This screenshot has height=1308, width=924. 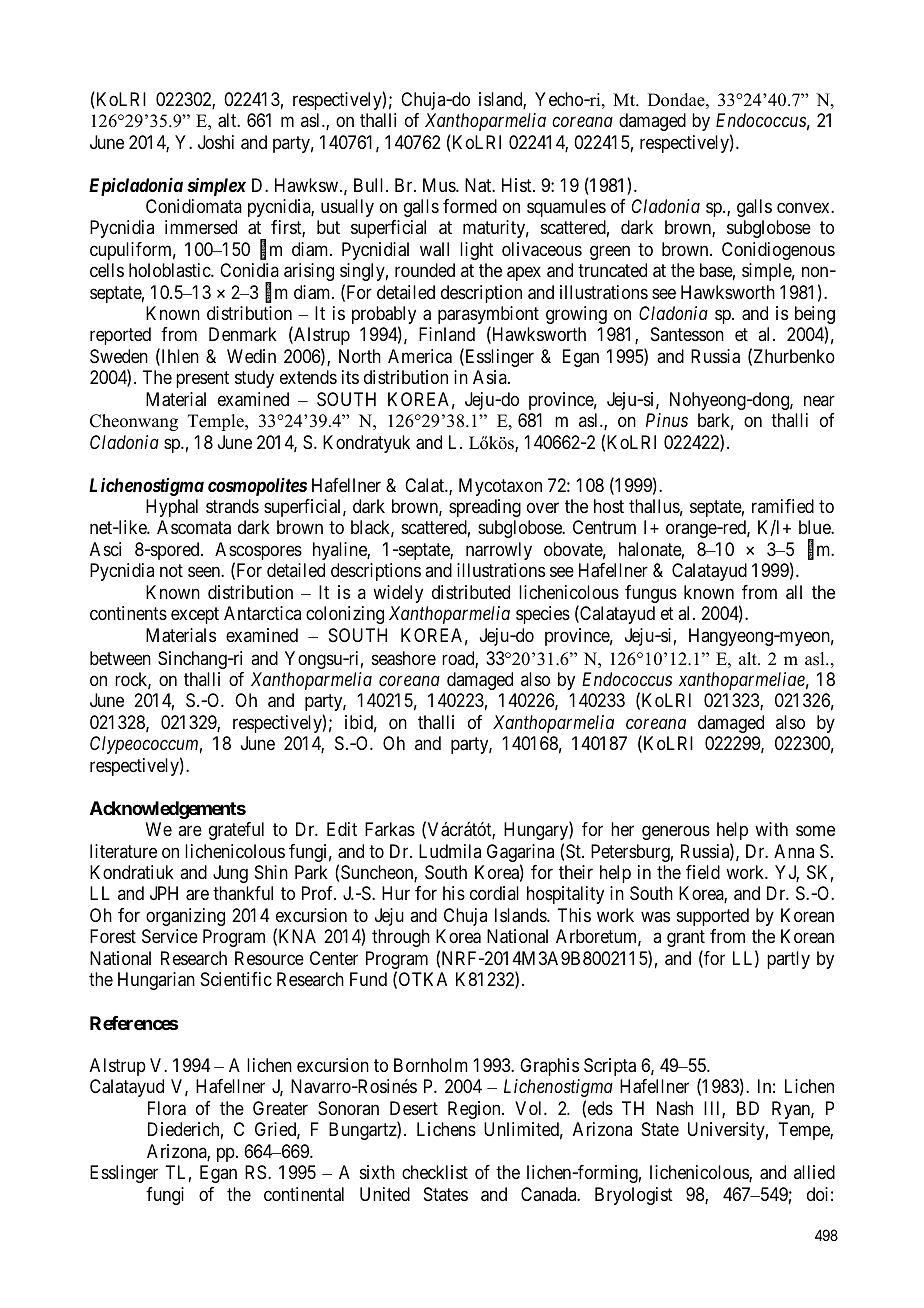 I want to click on cordial, so click(x=494, y=893).
